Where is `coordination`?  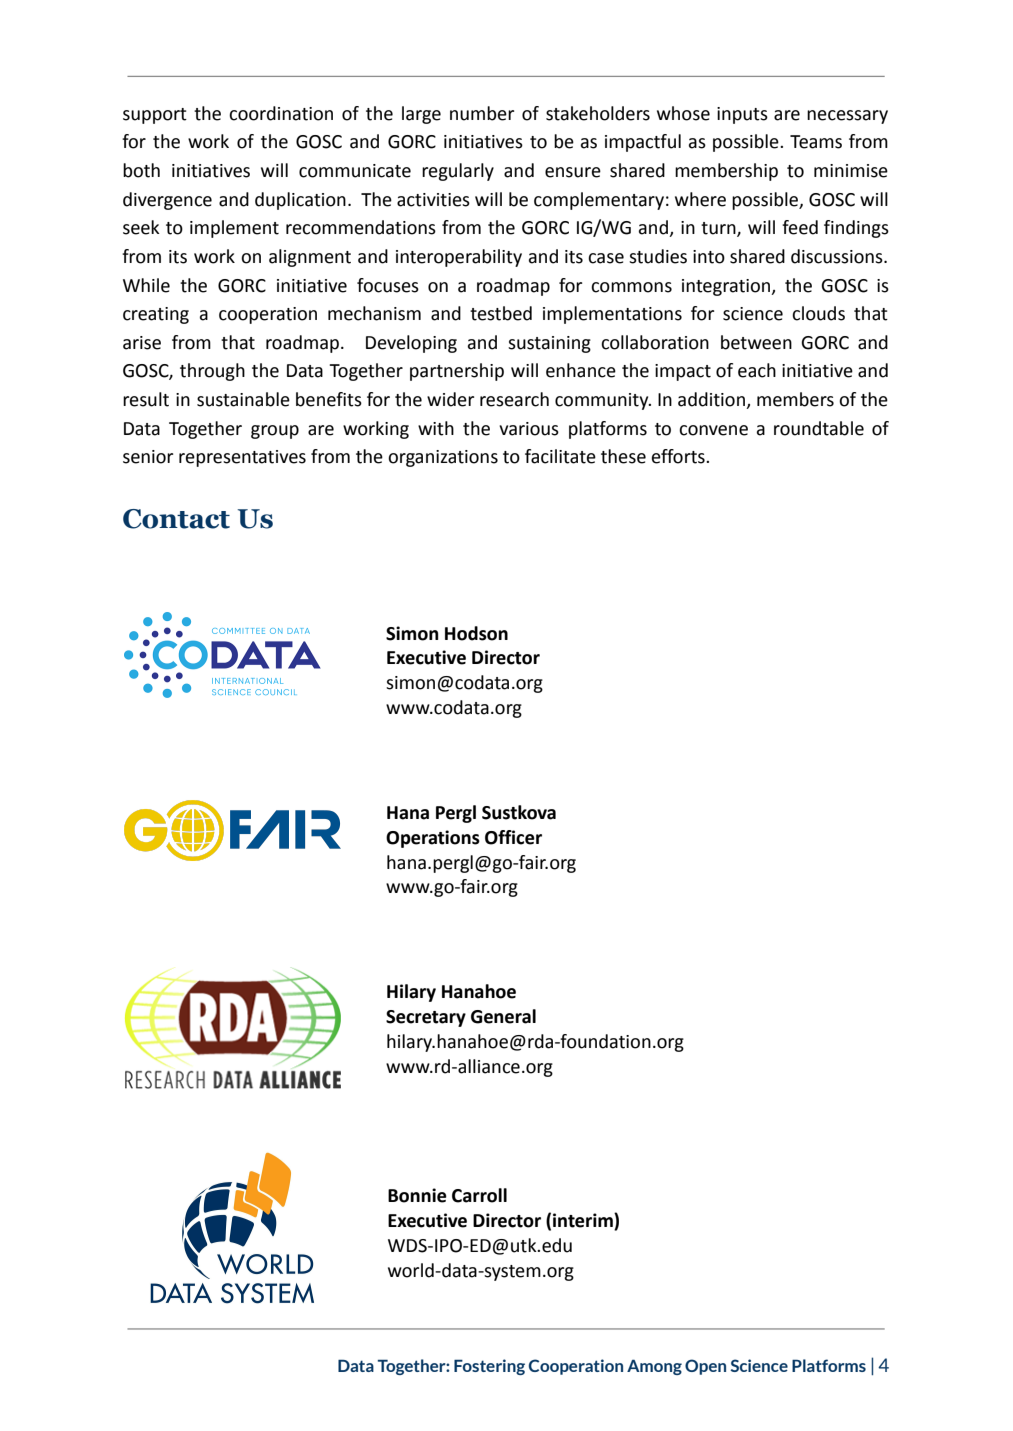
coordination is located at coordinates (281, 113).
